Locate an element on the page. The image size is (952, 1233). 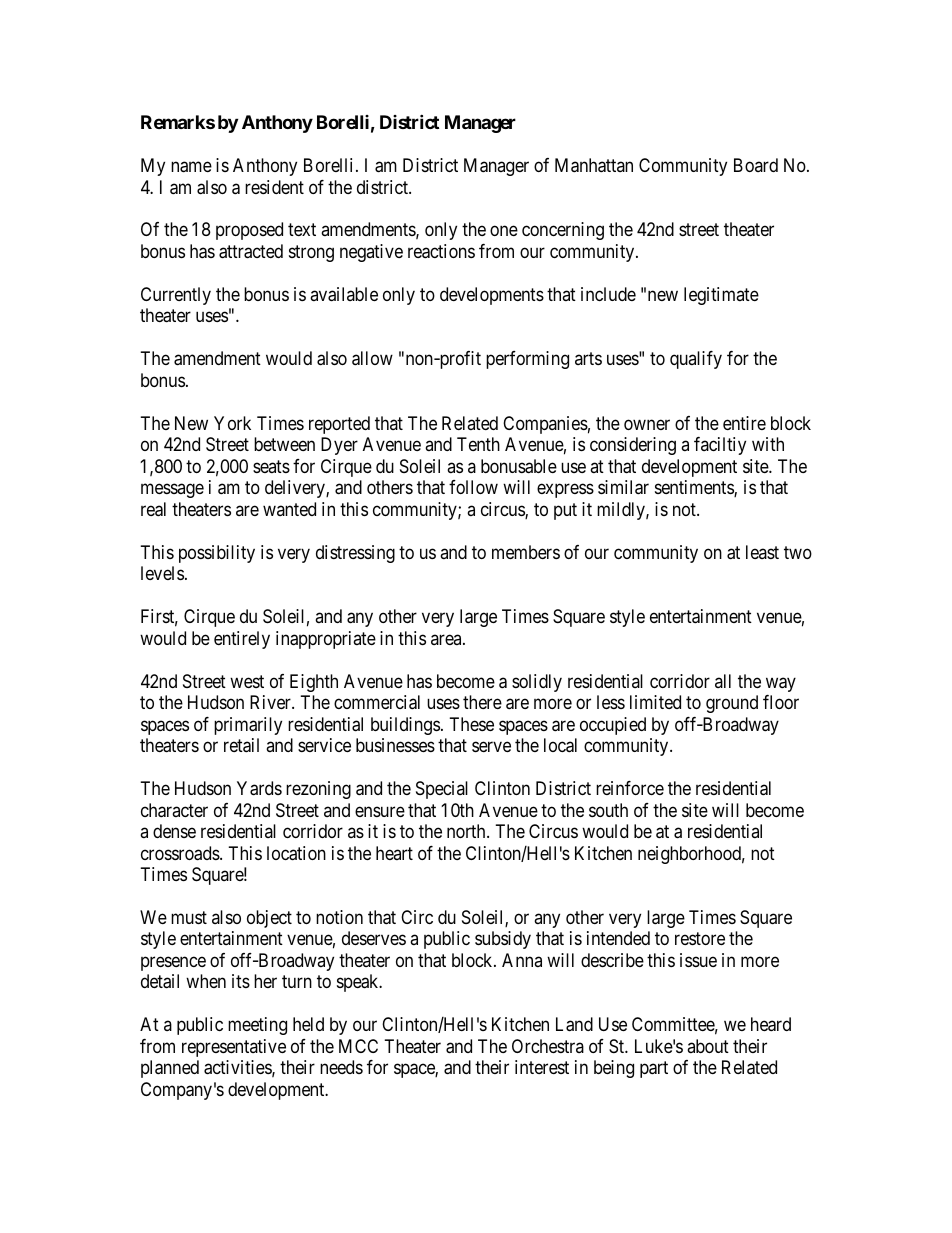
interest is located at coordinates (542, 1067).
